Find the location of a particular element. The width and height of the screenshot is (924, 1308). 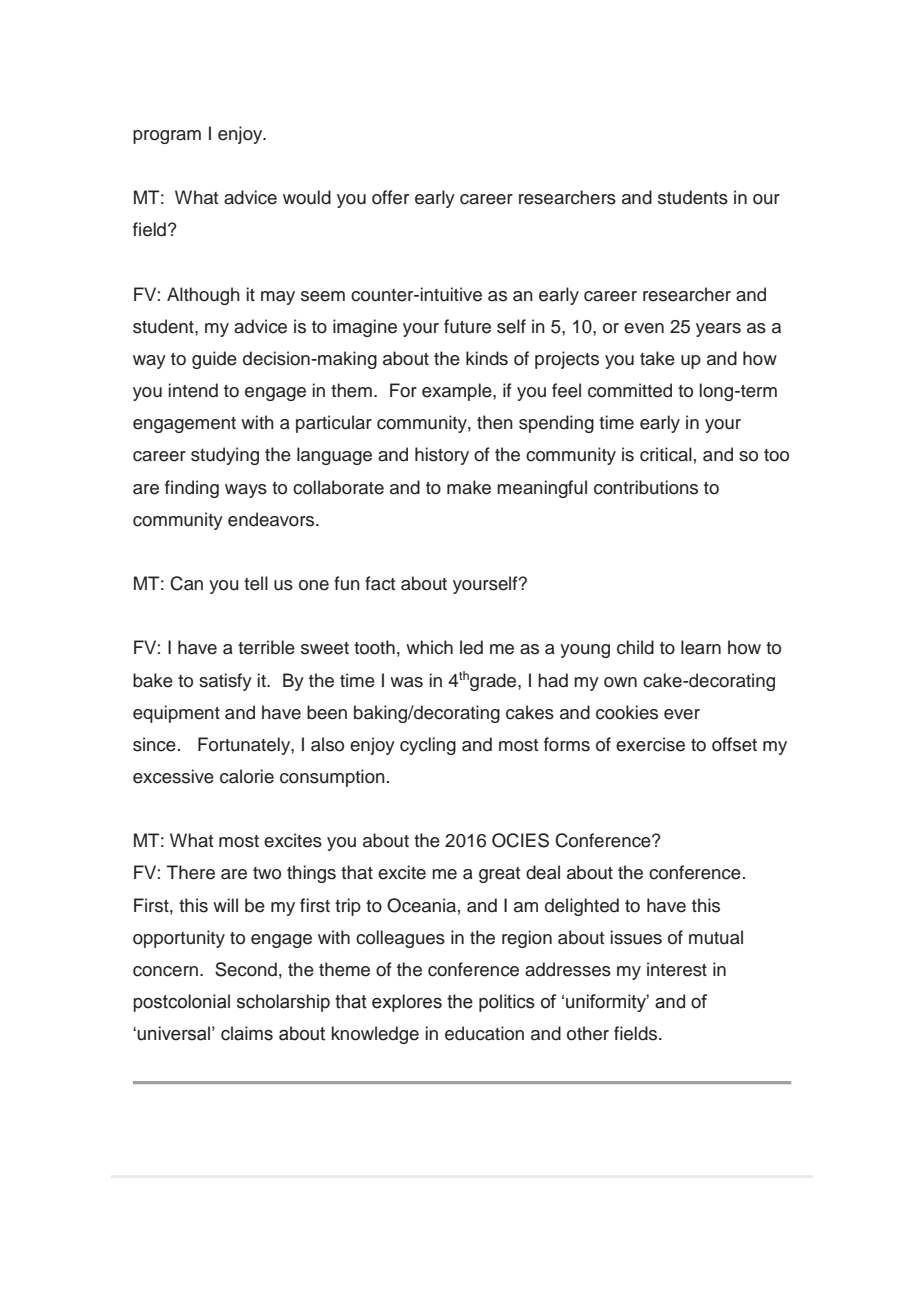

critical is located at coordinates (666, 454).
